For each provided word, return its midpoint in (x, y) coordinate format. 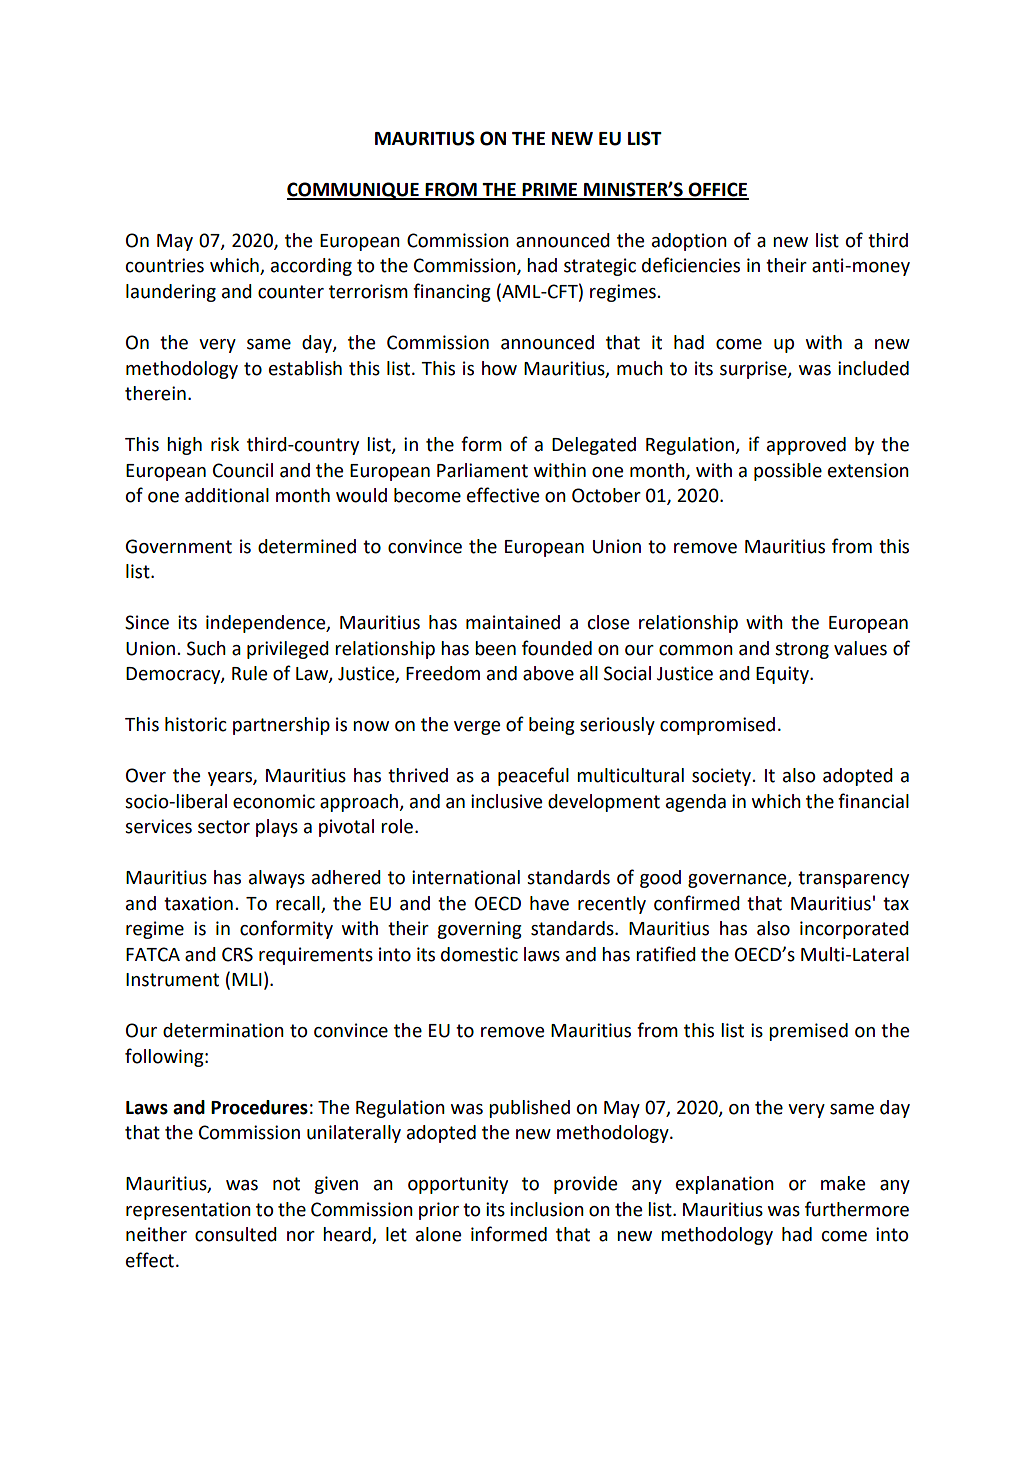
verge (477, 728)
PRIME (550, 191)
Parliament (482, 470)
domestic (479, 954)
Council (243, 470)
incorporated (854, 930)
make (843, 1183)
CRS (237, 954)
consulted (236, 1234)
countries (165, 265)
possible (788, 472)
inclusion (547, 1209)
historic (196, 724)
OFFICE (717, 190)
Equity (783, 675)
